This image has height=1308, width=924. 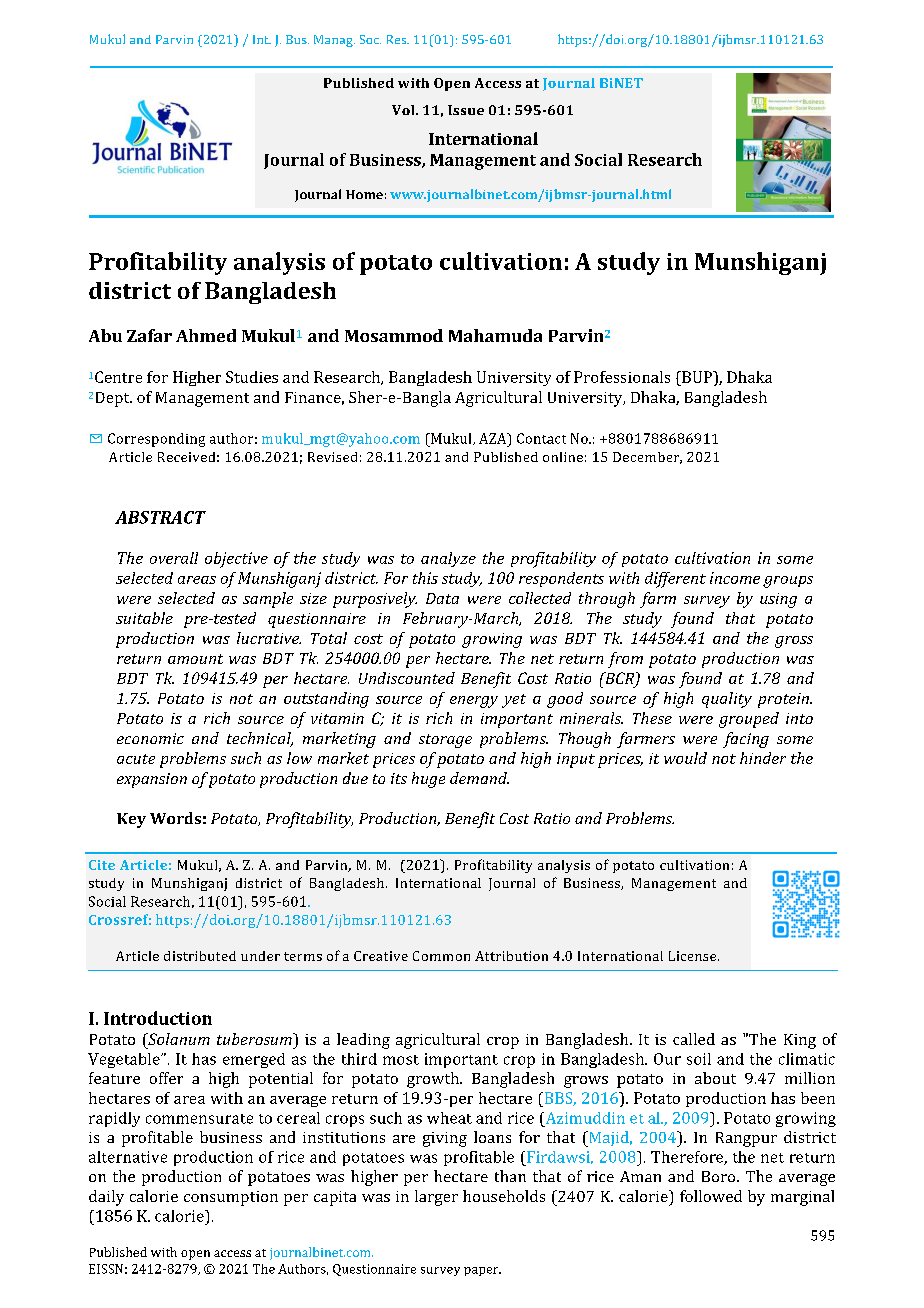 What do you see at coordinates (231, 1198) in the image?
I see `consumption` at bounding box center [231, 1198].
